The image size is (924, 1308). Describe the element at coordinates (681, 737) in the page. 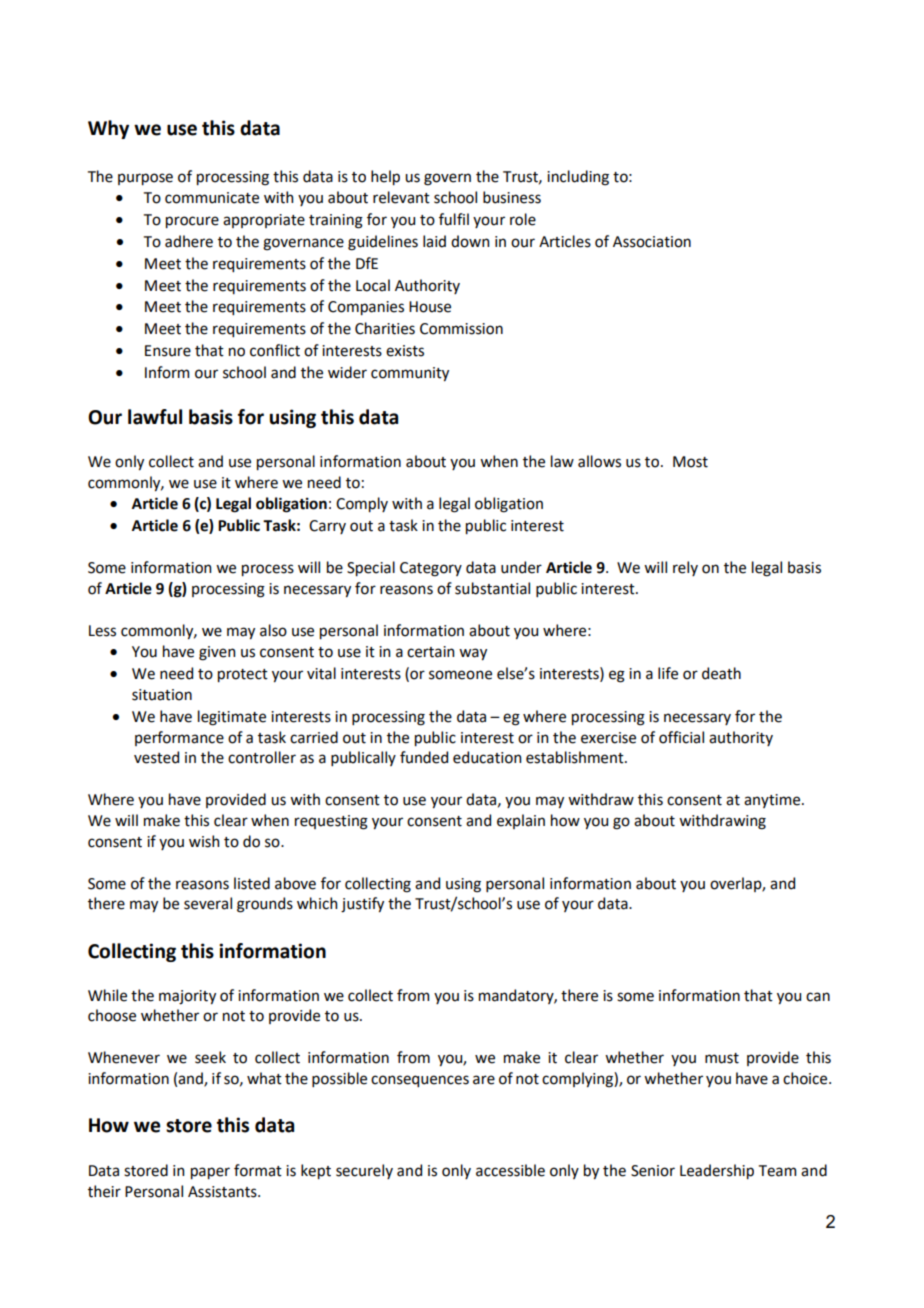

I see `official` at that location.
